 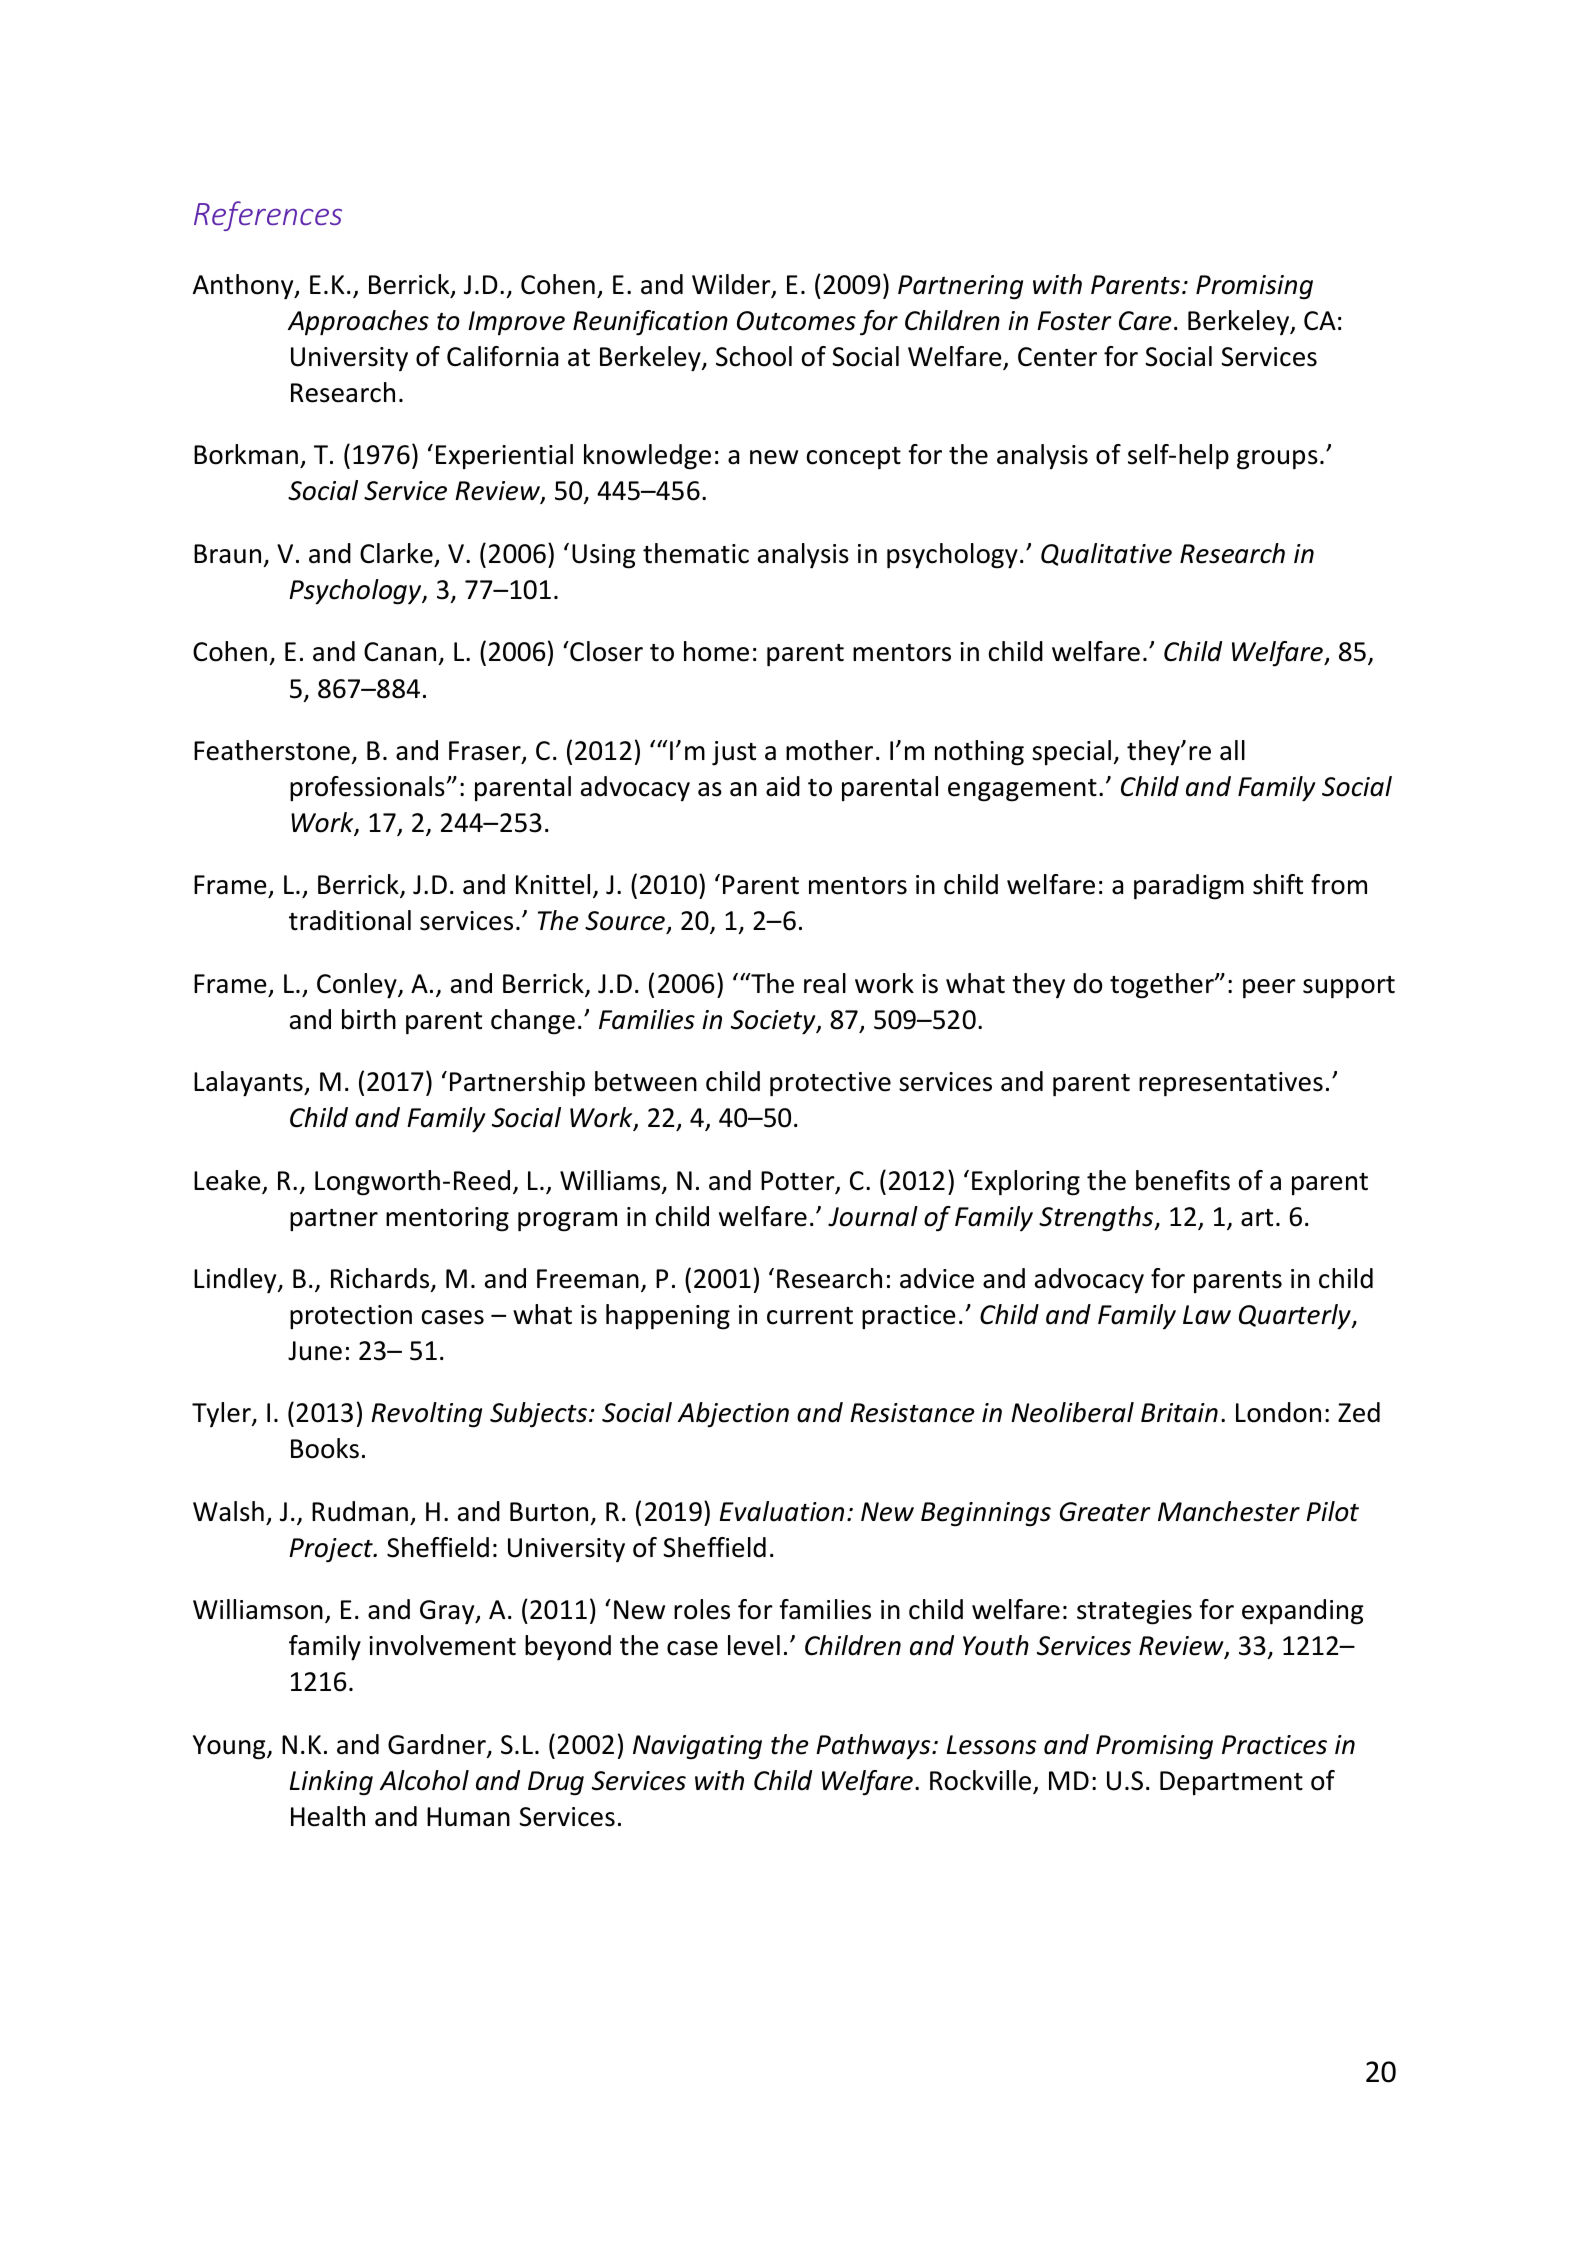 I want to click on Society, so click(x=774, y=1022).
